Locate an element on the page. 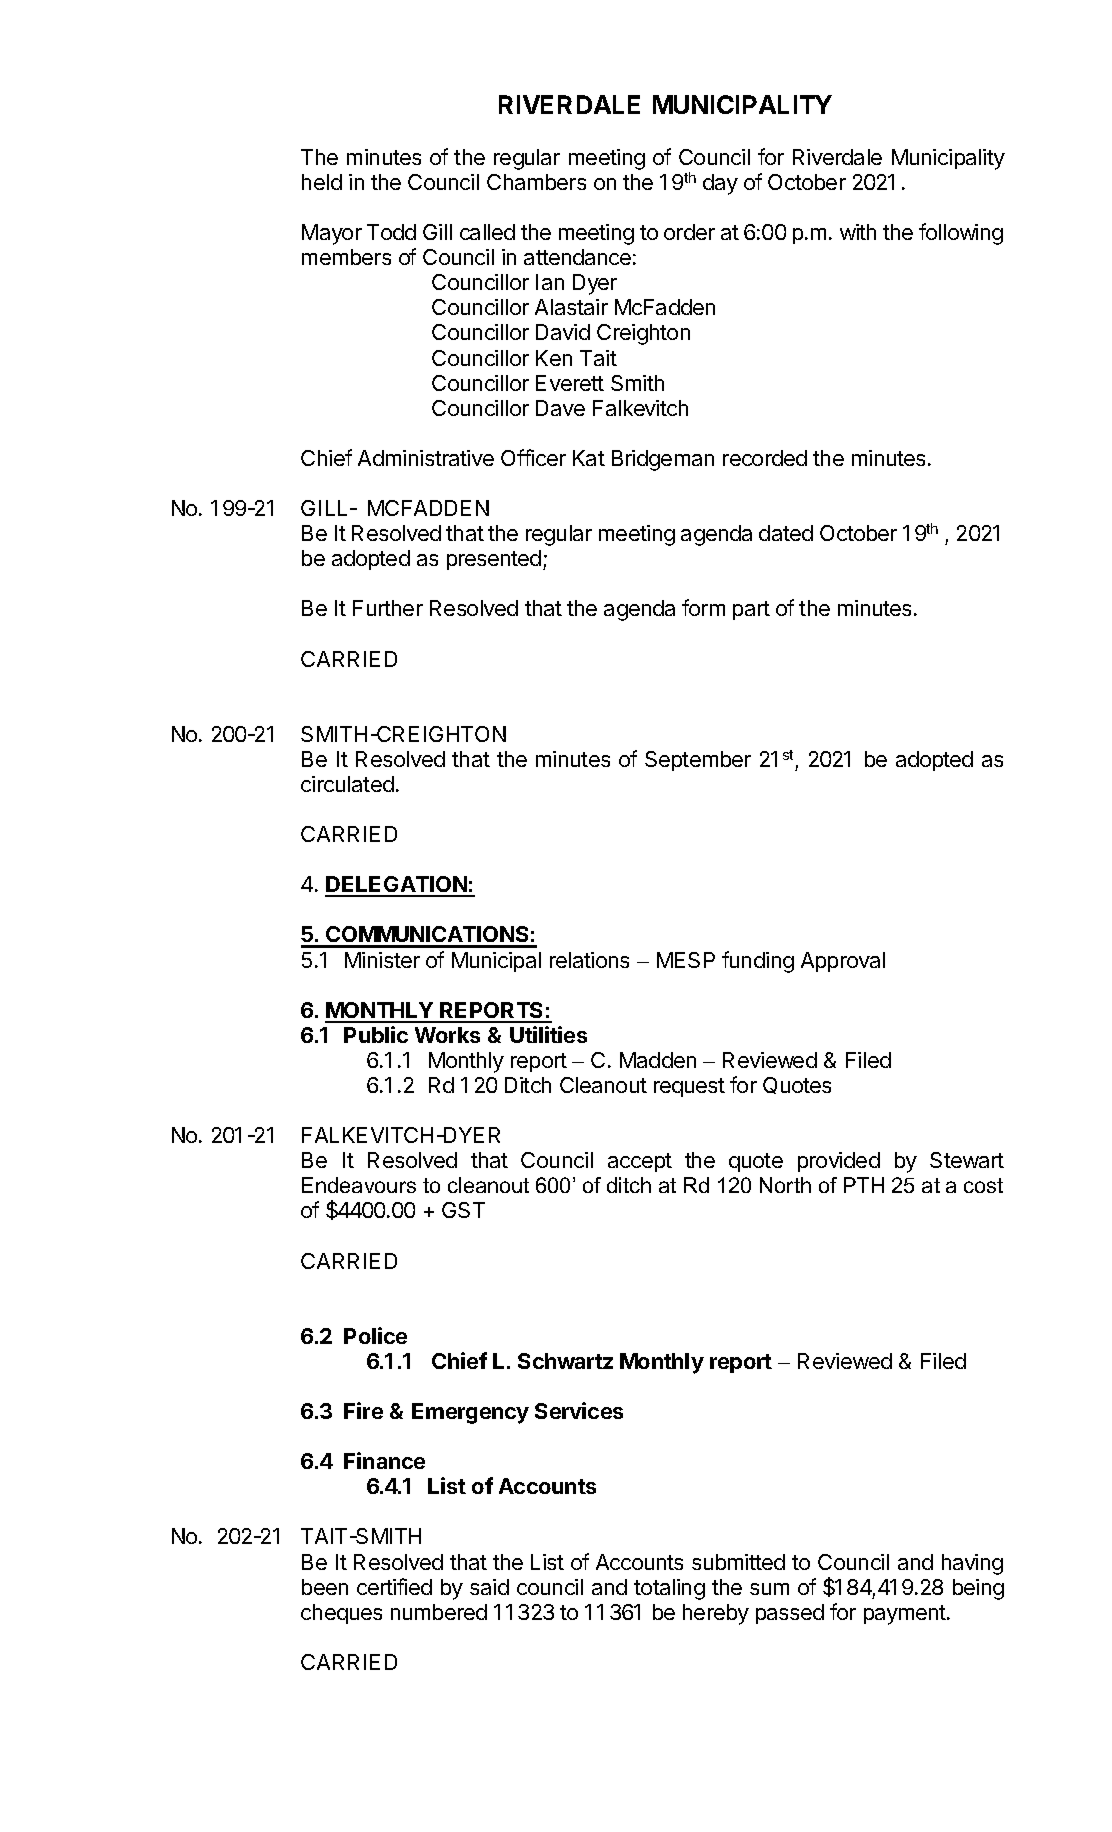  accept is located at coordinates (640, 1162).
